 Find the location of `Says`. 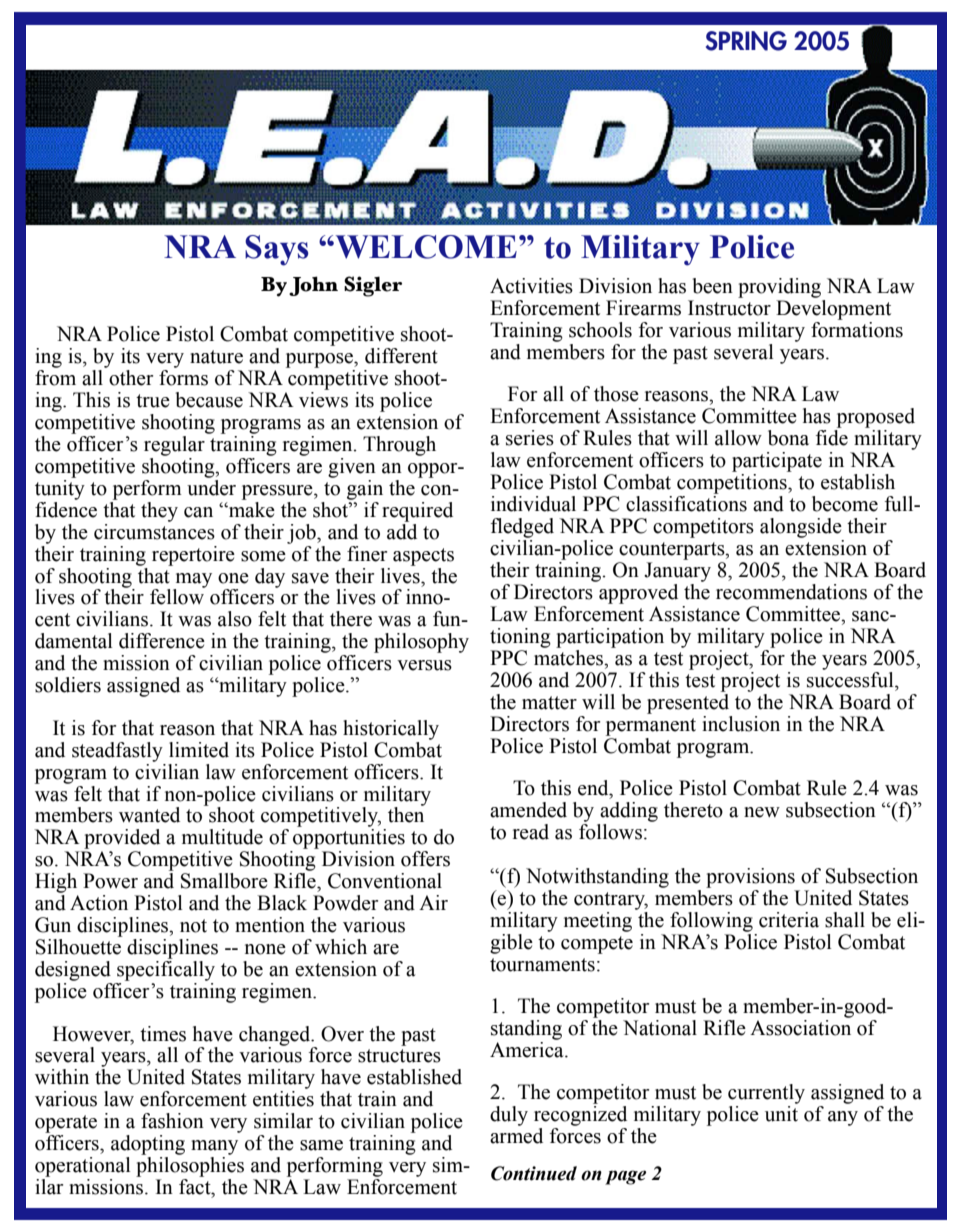

Says is located at coordinates (277, 250).
